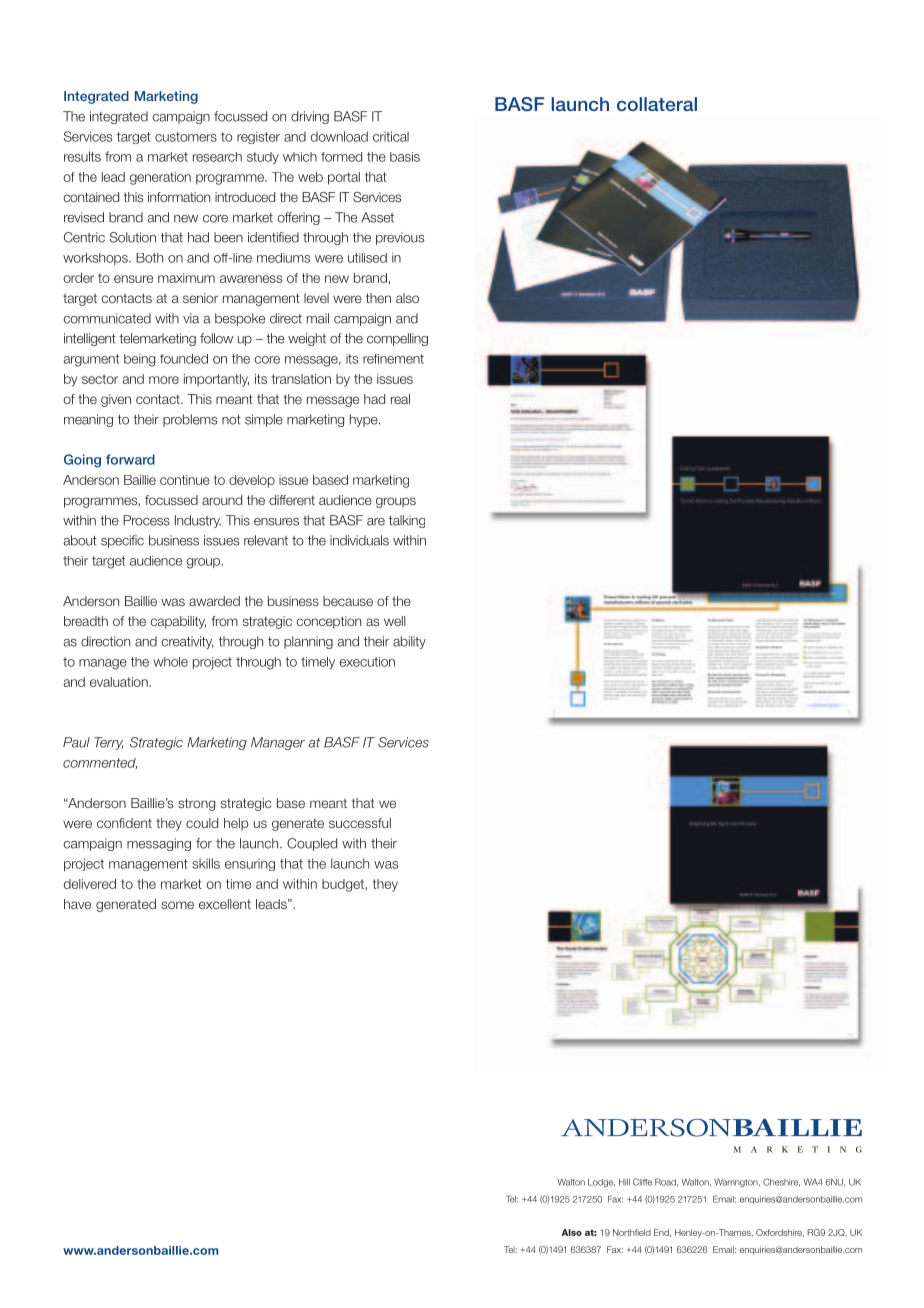 Image resolution: width=924 pixels, height=1308 pixels. What do you see at coordinates (407, 298) in the image?
I see `also` at bounding box center [407, 298].
